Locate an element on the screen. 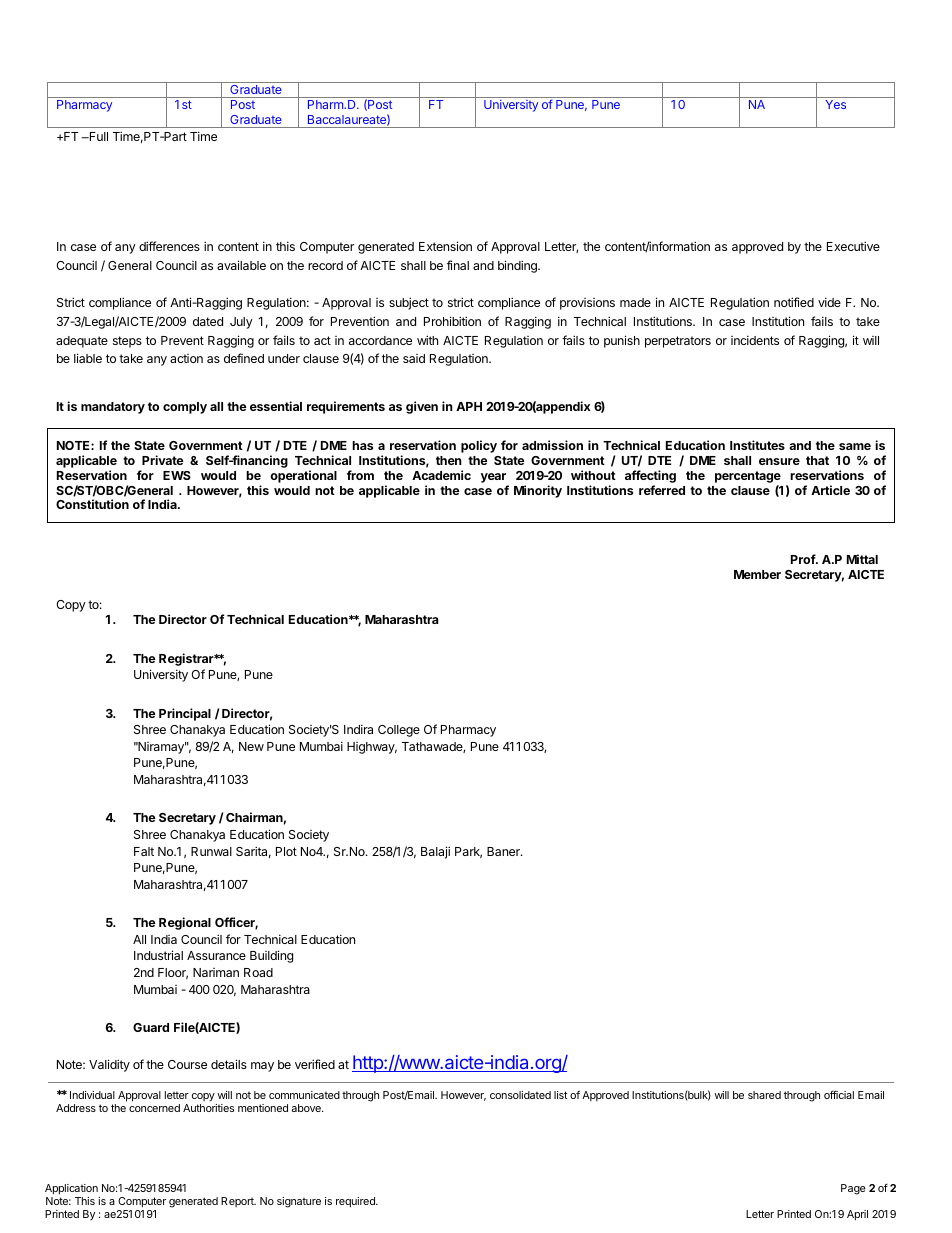 The image size is (952, 1233). year is located at coordinates (493, 478).
